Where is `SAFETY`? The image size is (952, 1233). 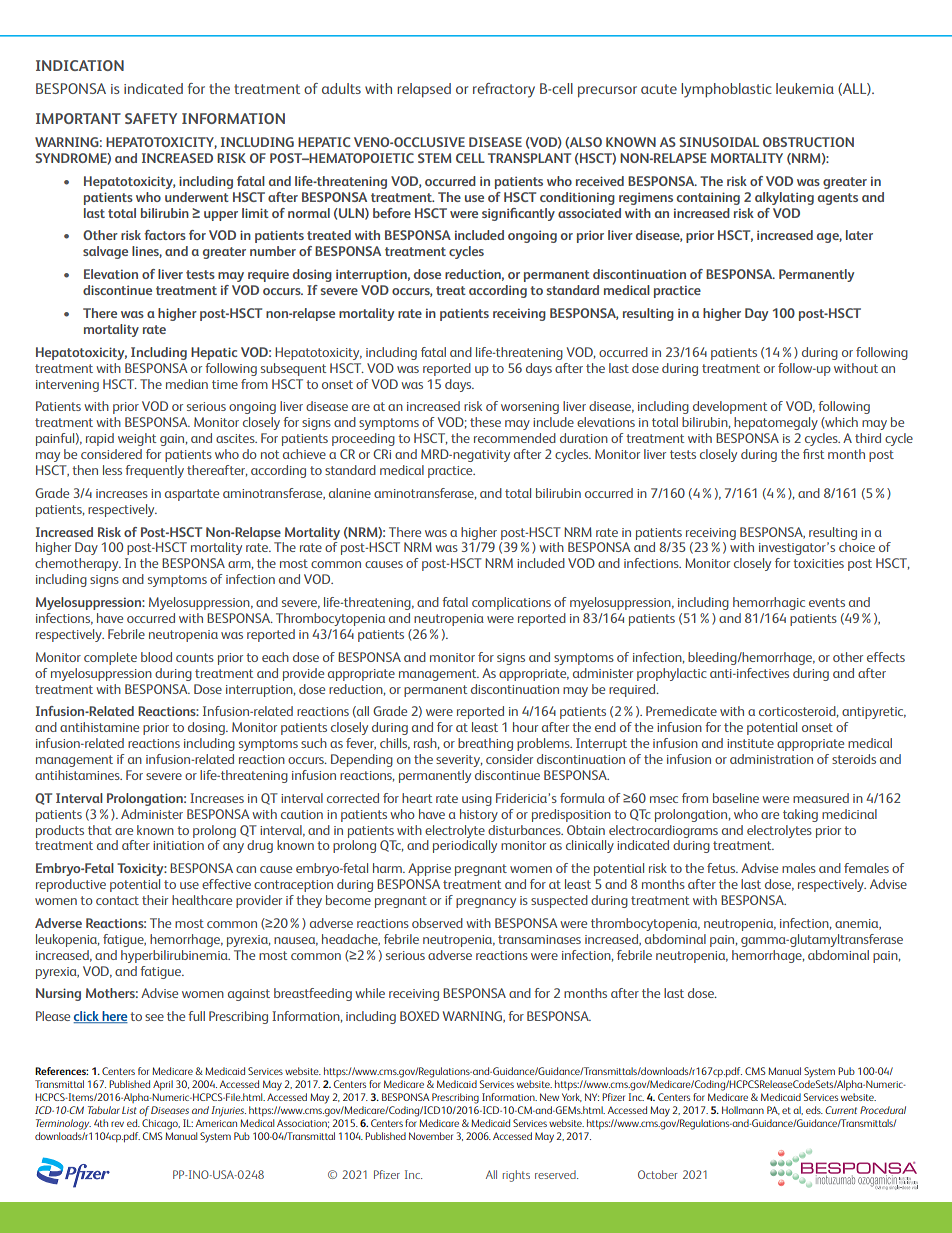 SAFETY is located at coordinates (151, 118).
